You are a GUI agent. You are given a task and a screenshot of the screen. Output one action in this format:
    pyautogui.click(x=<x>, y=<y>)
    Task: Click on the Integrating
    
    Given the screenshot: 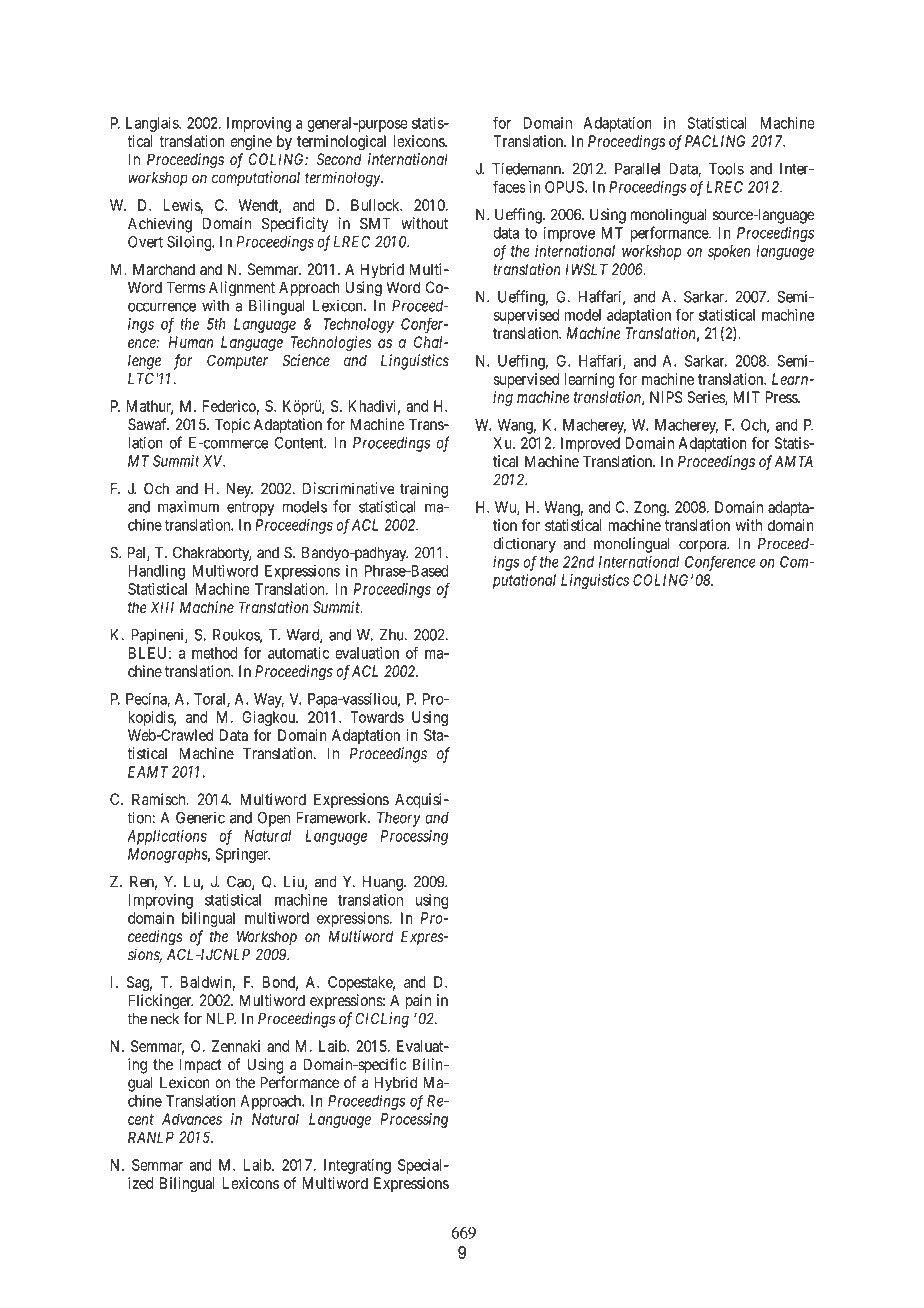 What is the action you would take?
    pyautogui.click(x=357, y=1166)
